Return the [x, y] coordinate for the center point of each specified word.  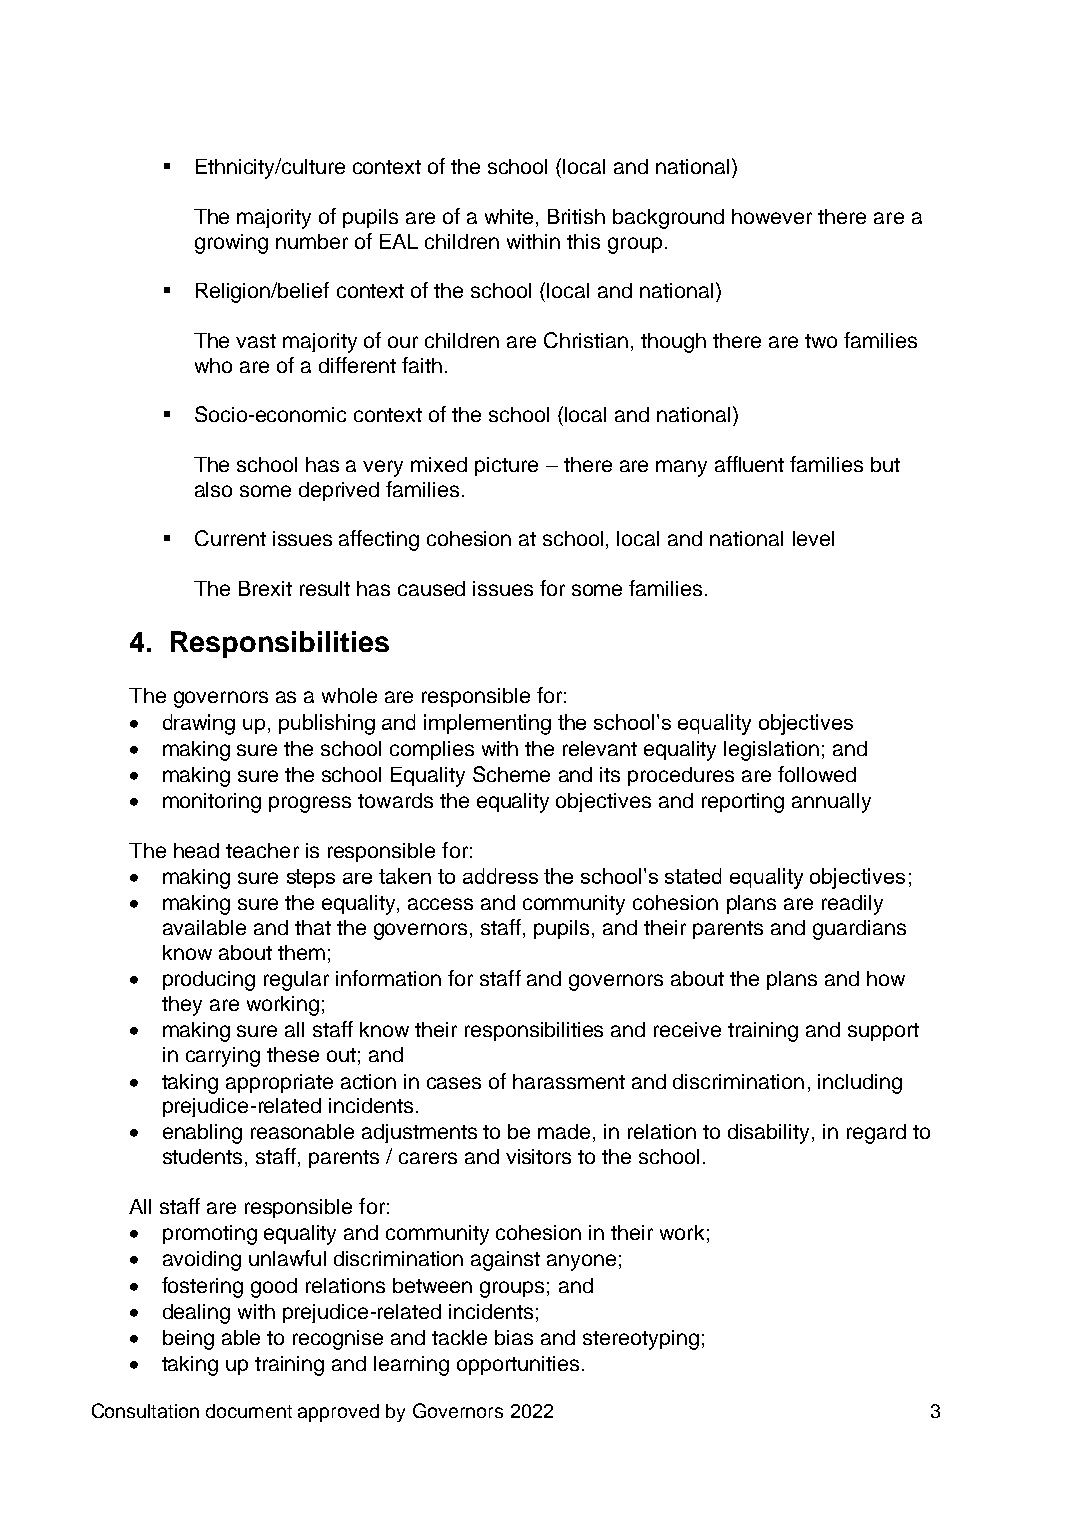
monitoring [212, 803]
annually [831, 803]
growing [231, 244]
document [249, 1411]
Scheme [511, 774]
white [509, 216]
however [772, 216]
